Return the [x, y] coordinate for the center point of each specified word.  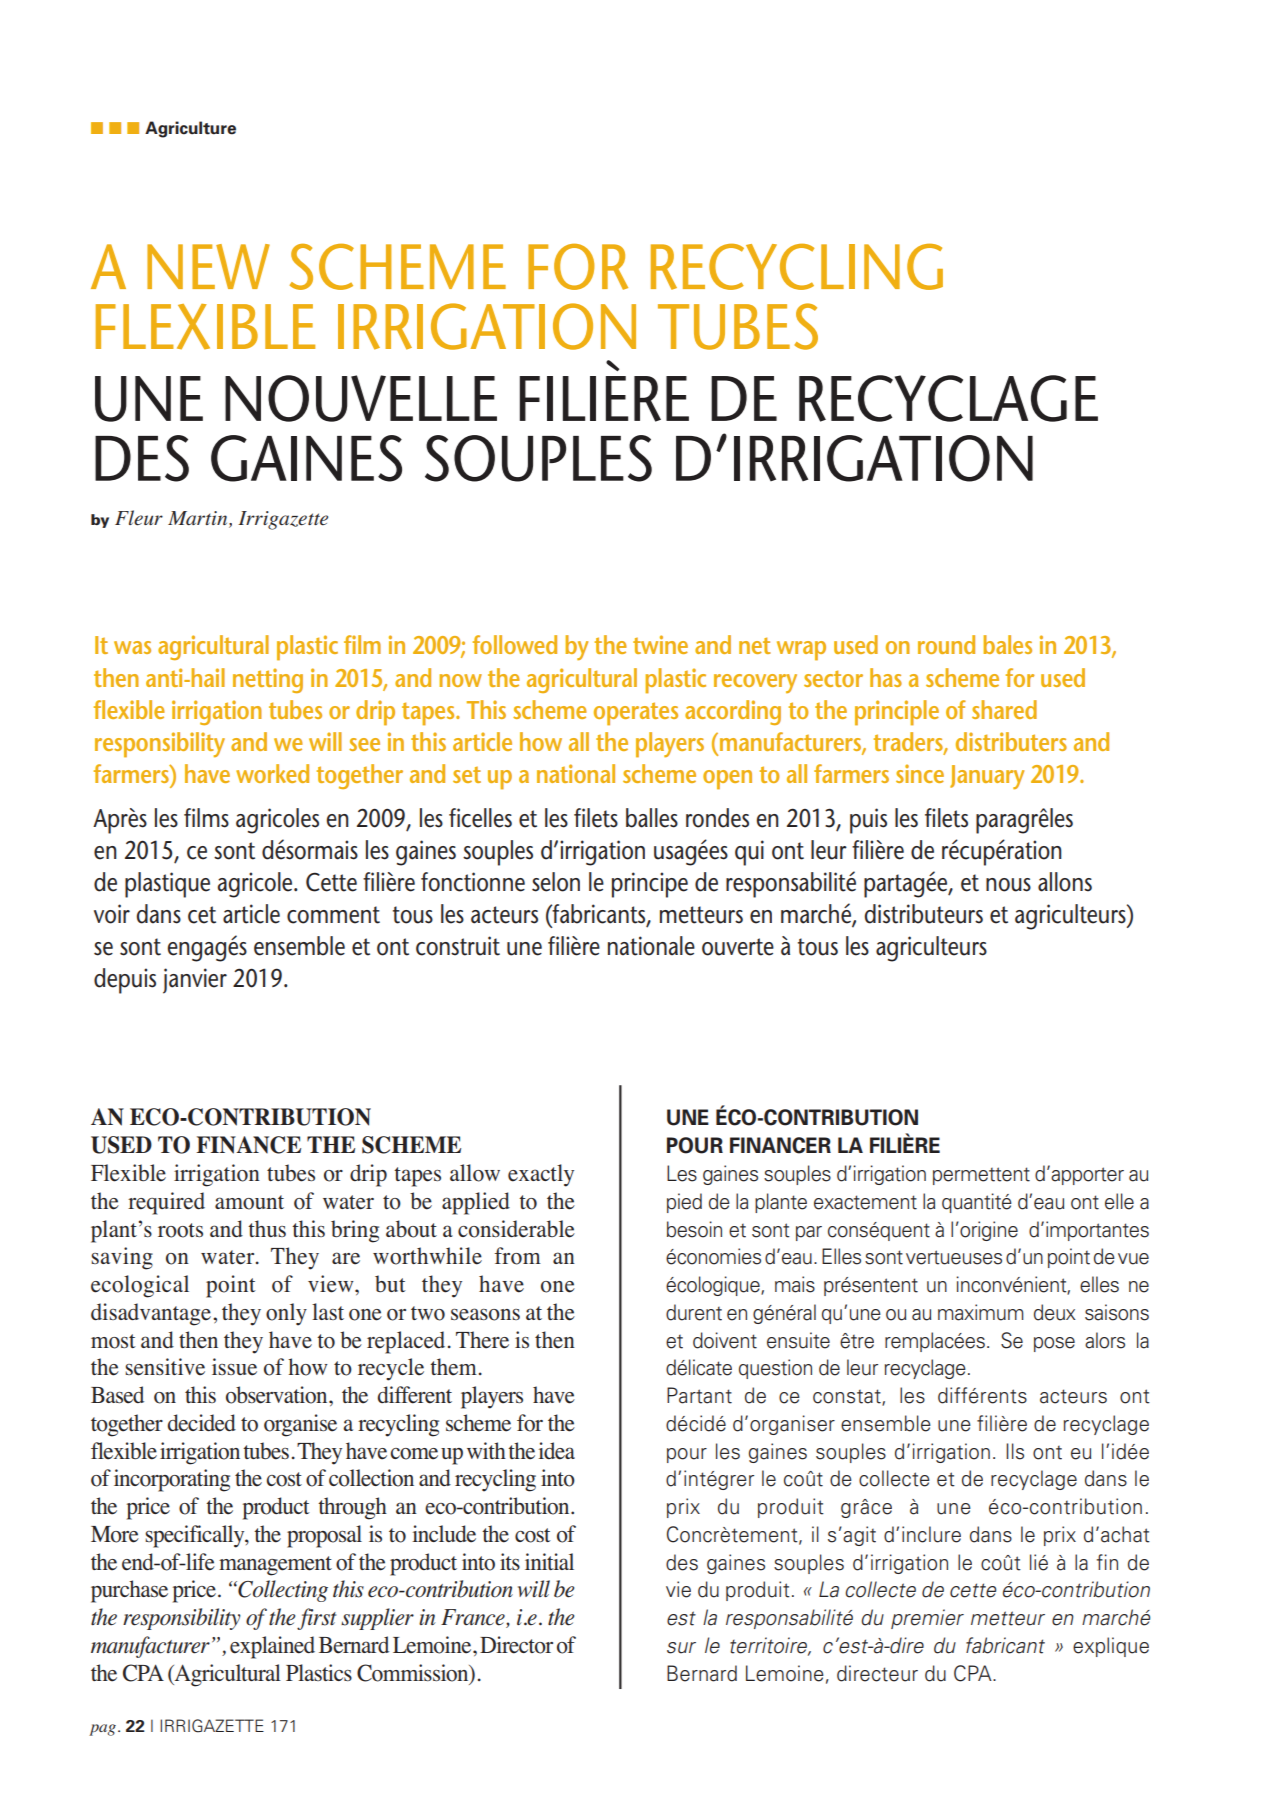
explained [272, 1647]
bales [1007, 644]
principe [650, 885]
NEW [208, 266]
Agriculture [190, 129]
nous [1008, 885]
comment [333, 915]
